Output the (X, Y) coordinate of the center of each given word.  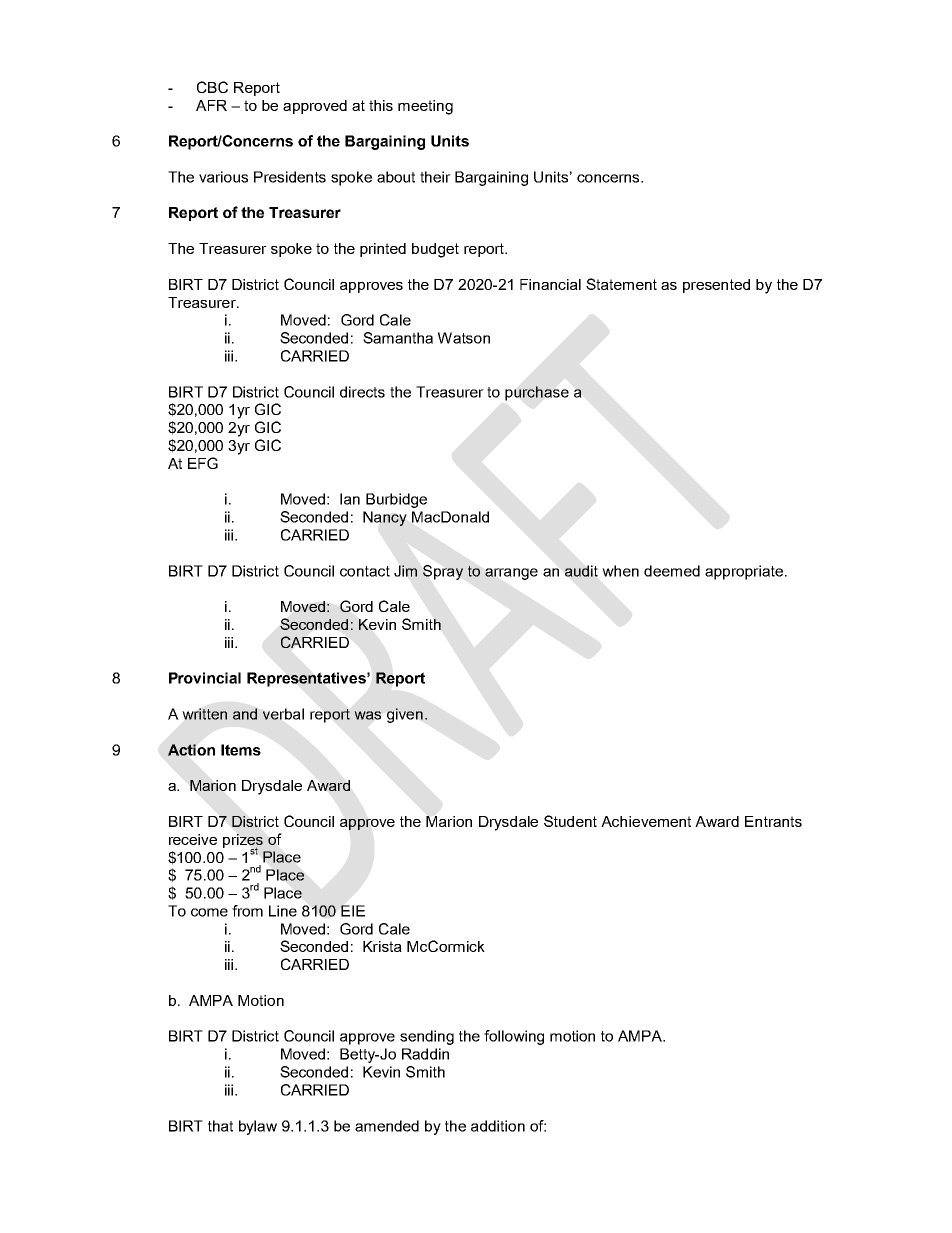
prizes (243, 842)
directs (362, 392)
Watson (464, 338)
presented (716, 286)
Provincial (205, 678)
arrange (511, 574)
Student (570, 821)
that (220, 1126)
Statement (621, 284)
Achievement (646, 821)
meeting (425, 107)
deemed (672, 571)
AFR (211, 105)
